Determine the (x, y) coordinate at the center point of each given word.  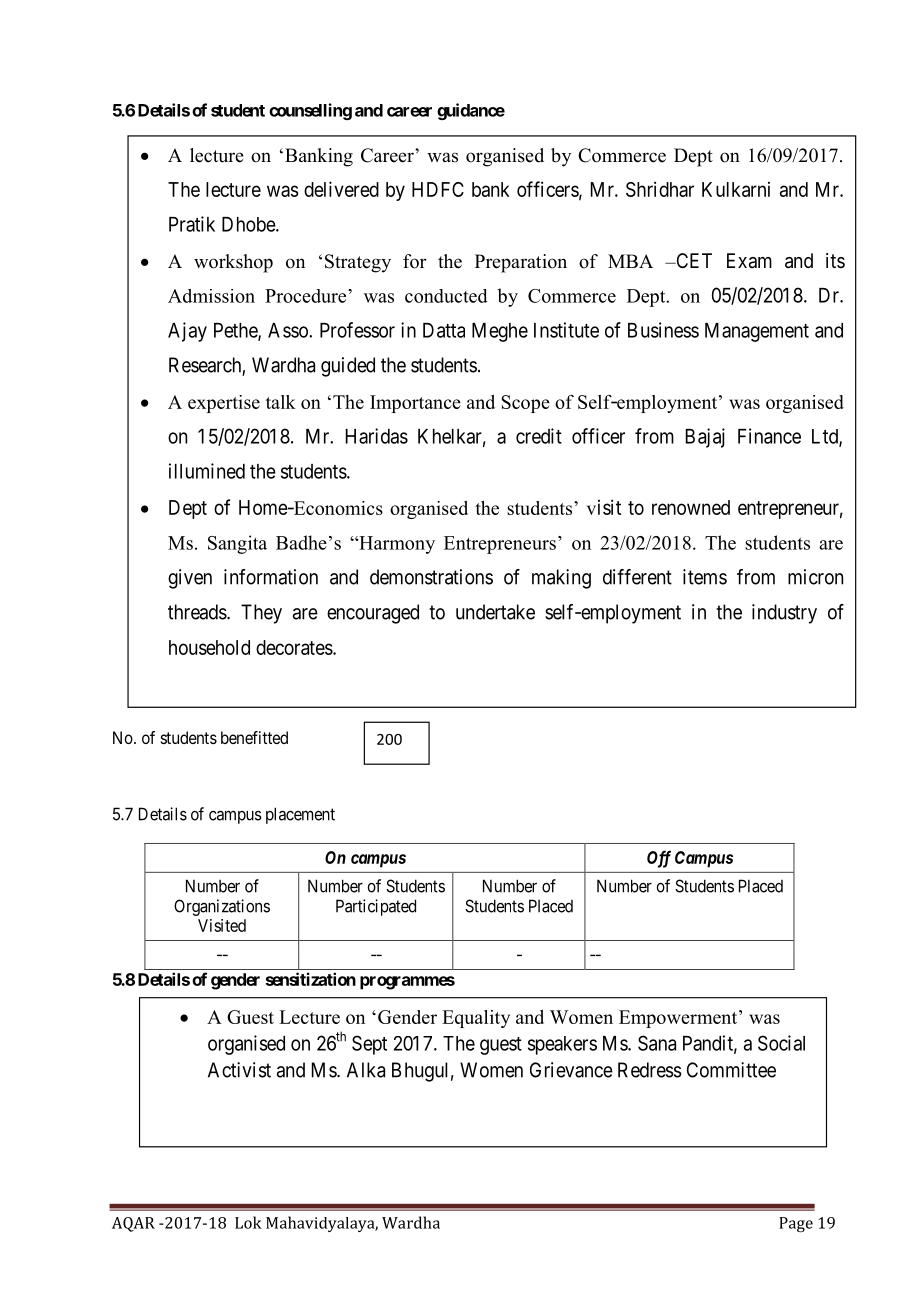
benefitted (254, 737)
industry (784, 614)
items (705, 577)
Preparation (521, 263)
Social (781, 1043)
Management (757, 332)
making (561, 579)
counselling (310, 111)
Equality (476, 1019)
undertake (495, 612)
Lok (248, 1222)
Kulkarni (736, 189)
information (271, 577)
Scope (525, 404)
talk (281, 402)
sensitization (311, 979)
